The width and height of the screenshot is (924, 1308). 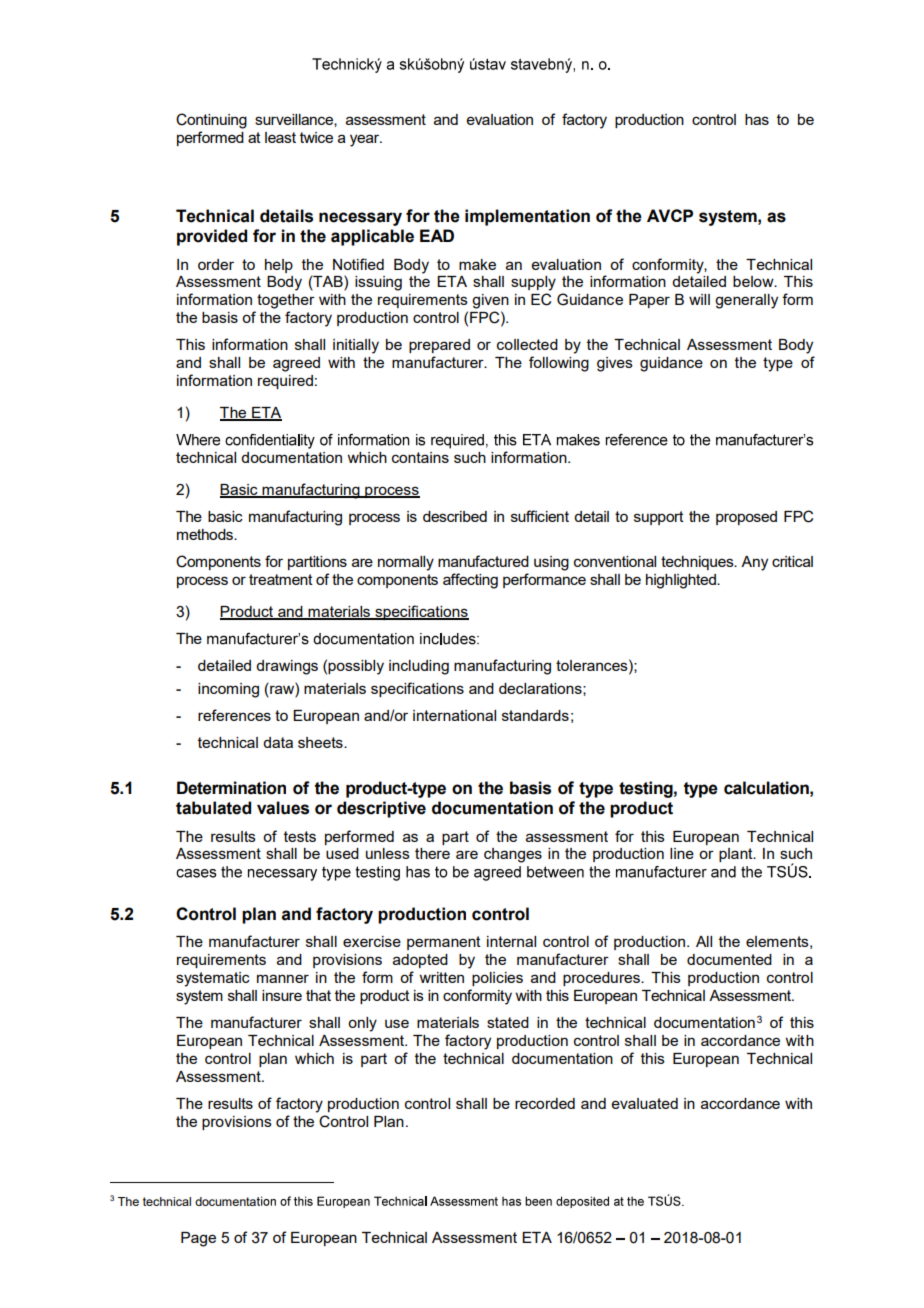 I want to click on described, so click(x=455, y=516).
